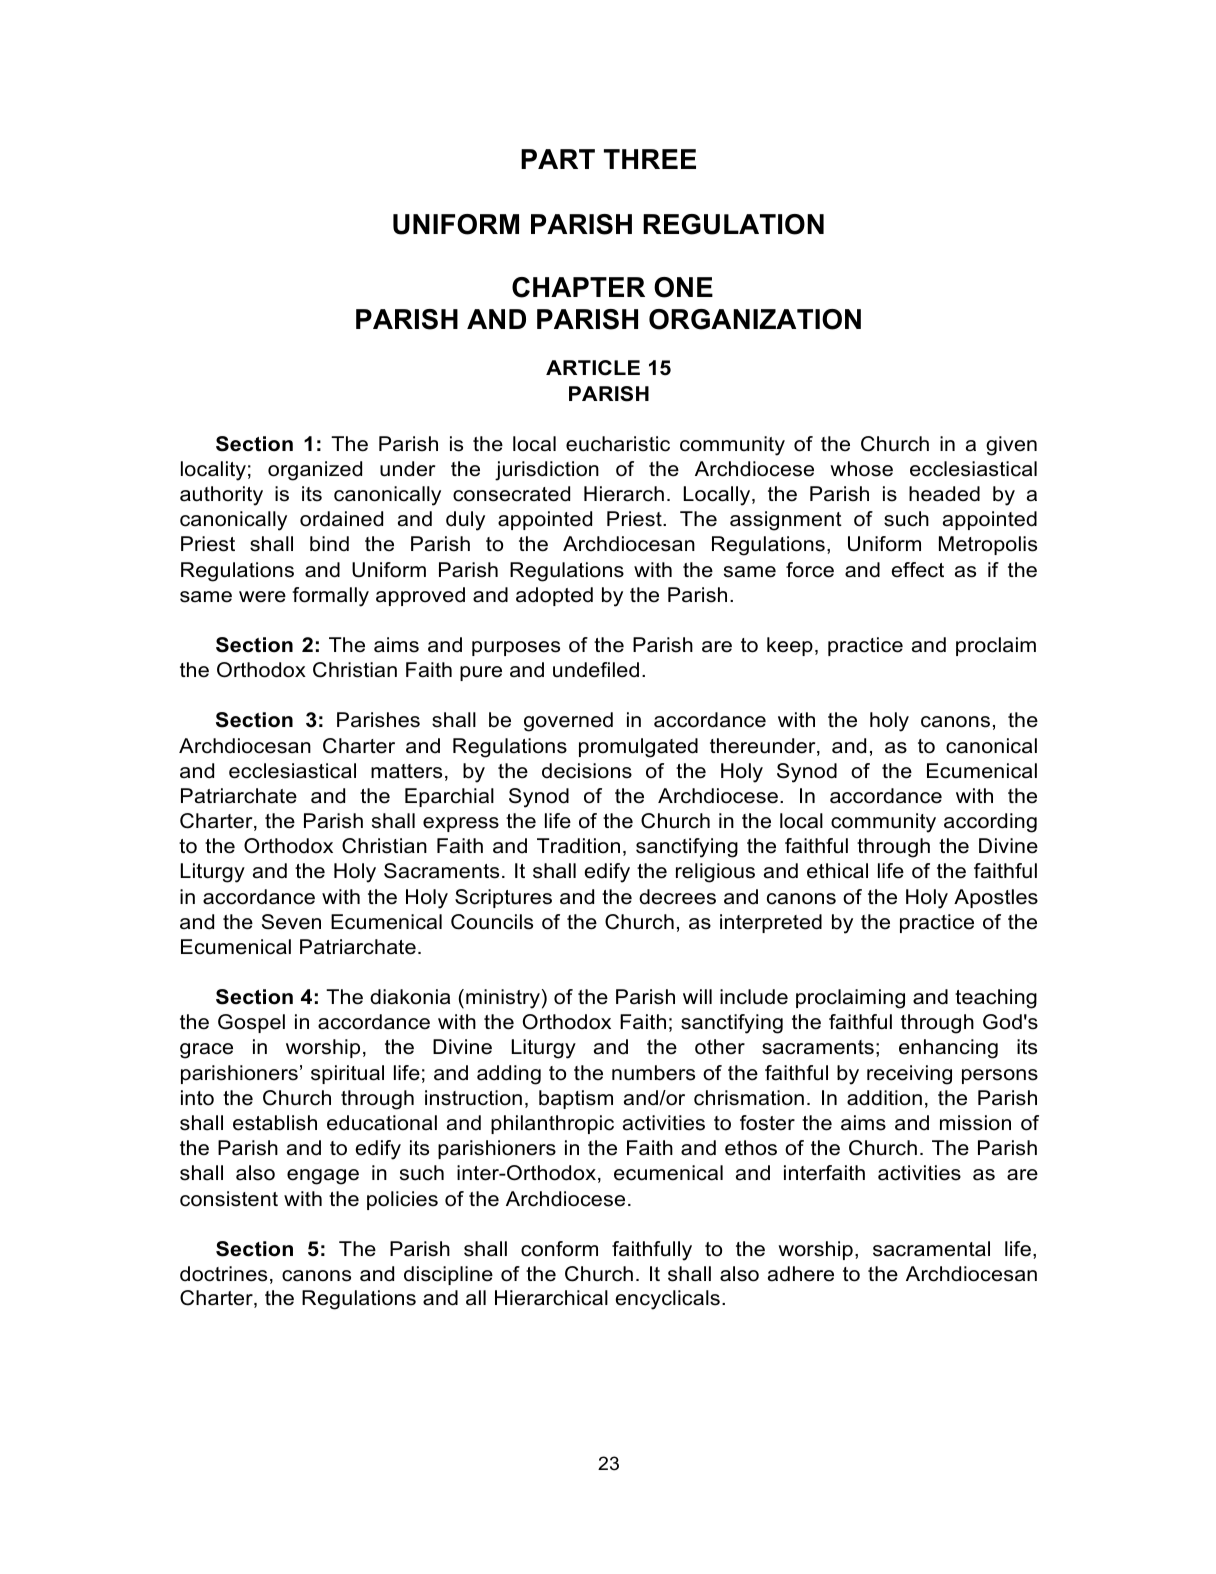 Image resolution: width=1216 pixels, height=1574 pixels. Describe the element at coordinates (650, 159) in the screenshot. I see `THREE` at that location.
